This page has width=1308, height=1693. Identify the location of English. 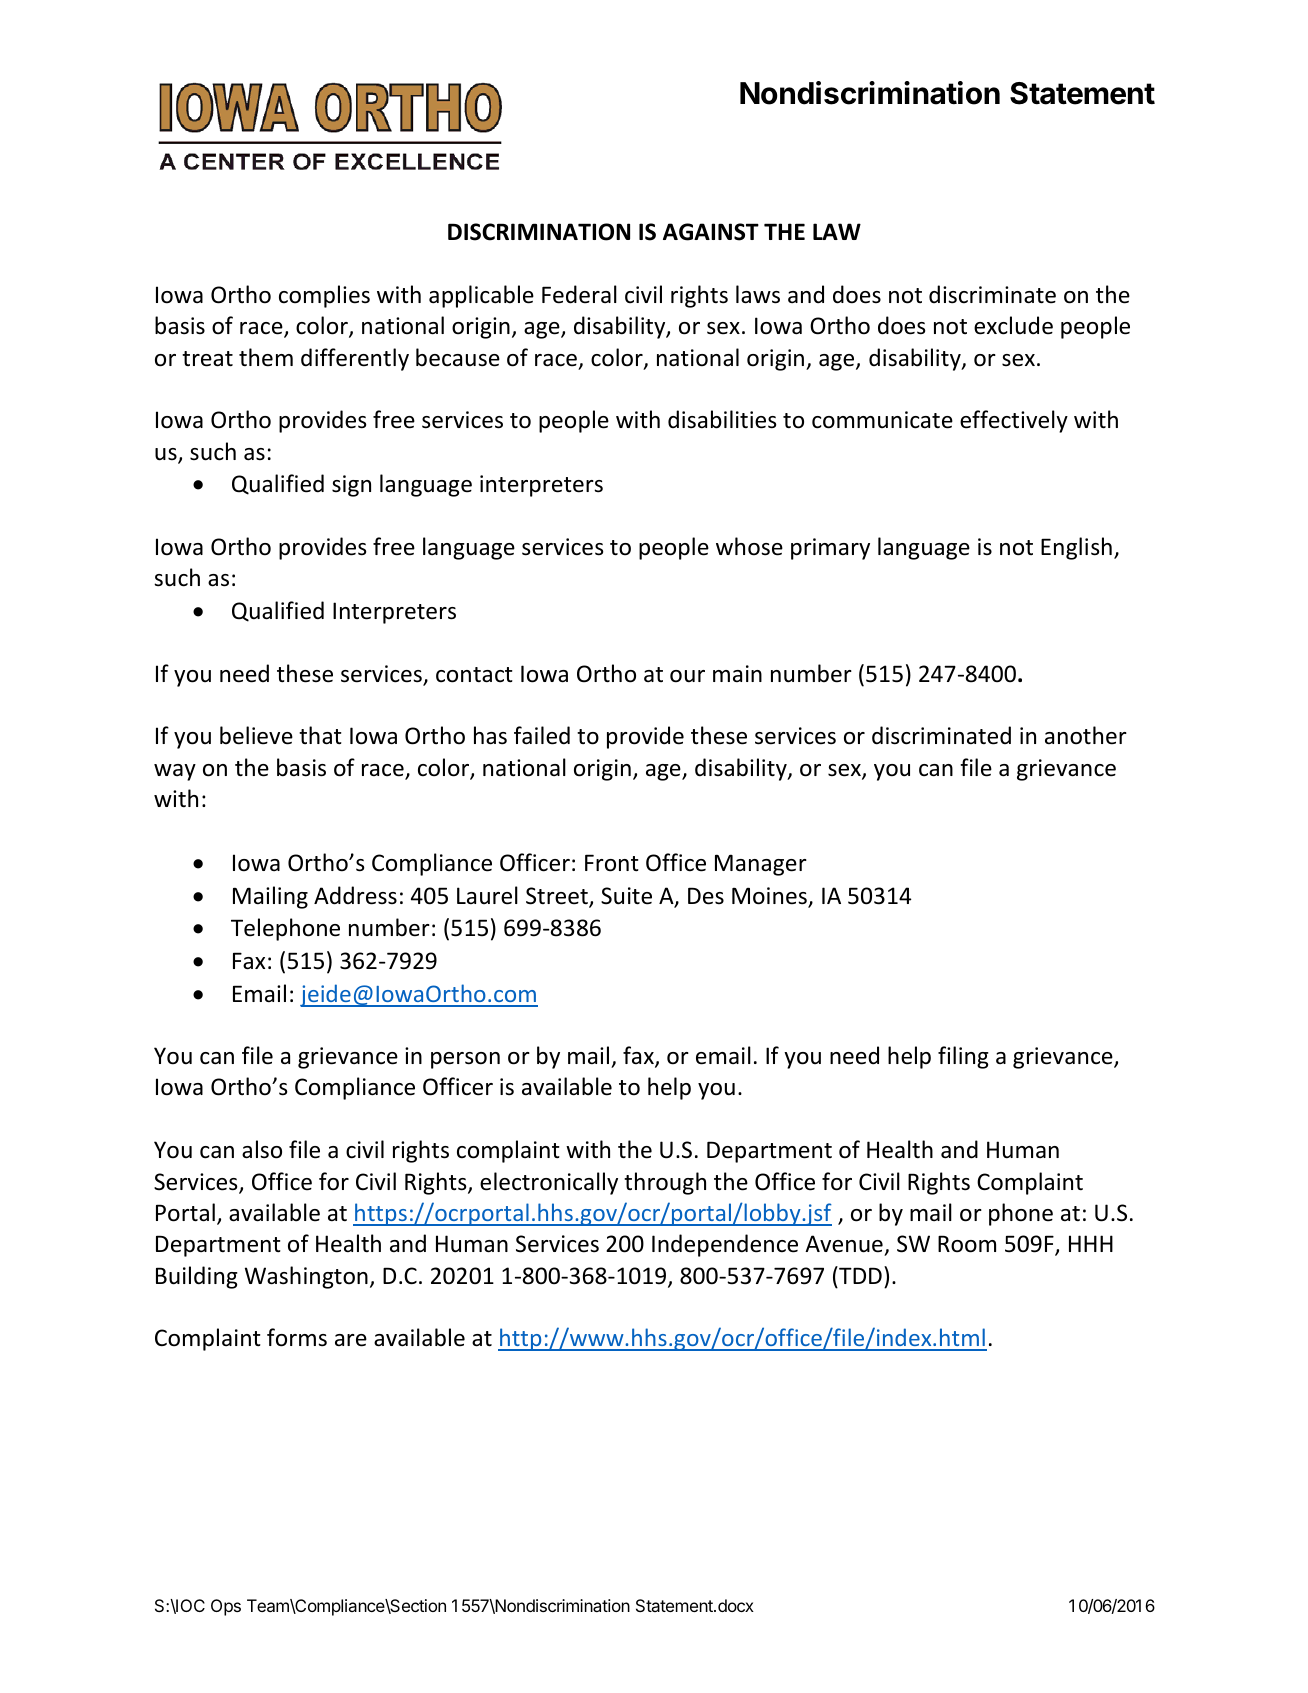
(1076, 548).
